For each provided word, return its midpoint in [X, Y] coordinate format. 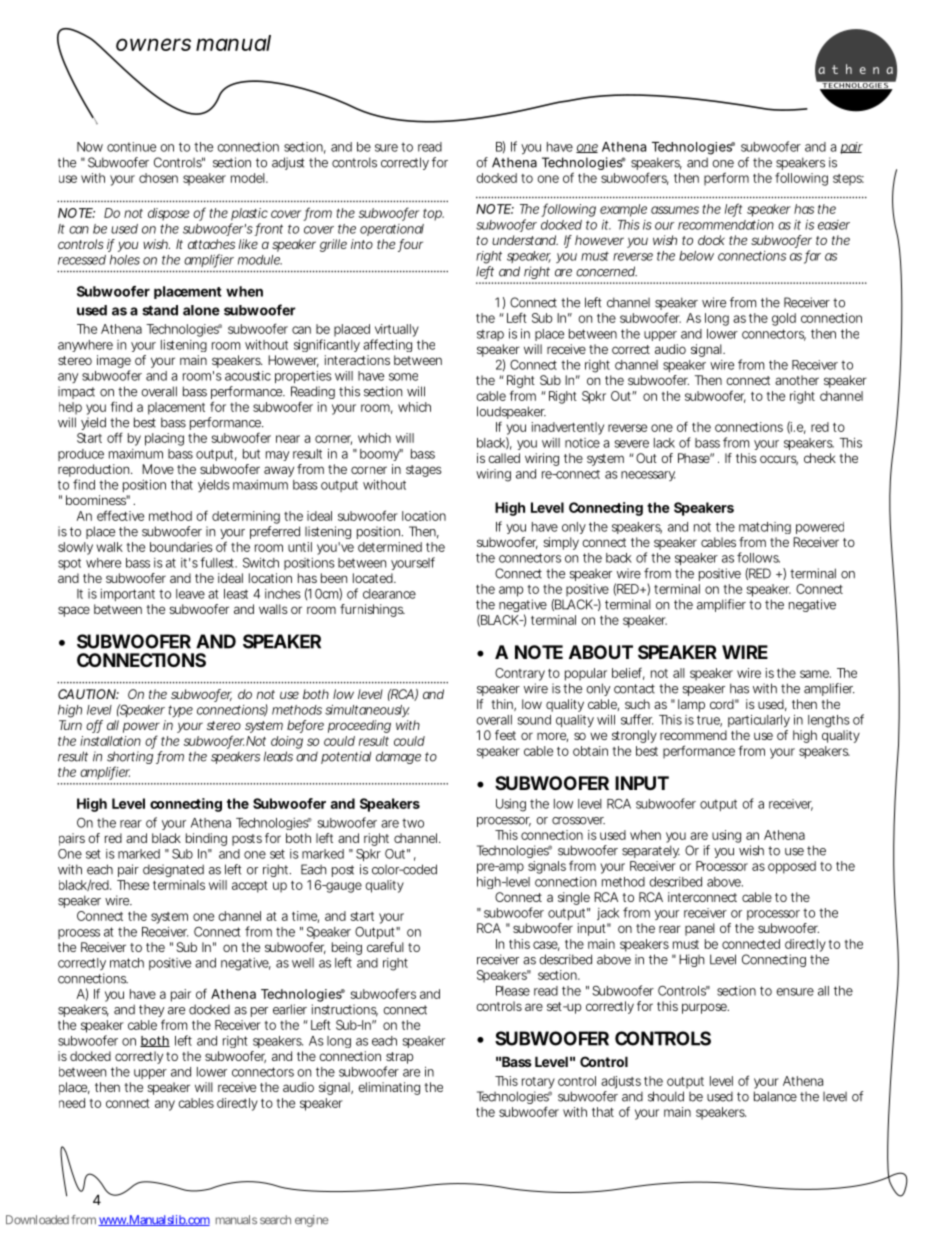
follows [758, 557]
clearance [389, 594]
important [127, 595]
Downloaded [37, 1220]
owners [153, 44]
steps [848, 180]
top [433, 215]
